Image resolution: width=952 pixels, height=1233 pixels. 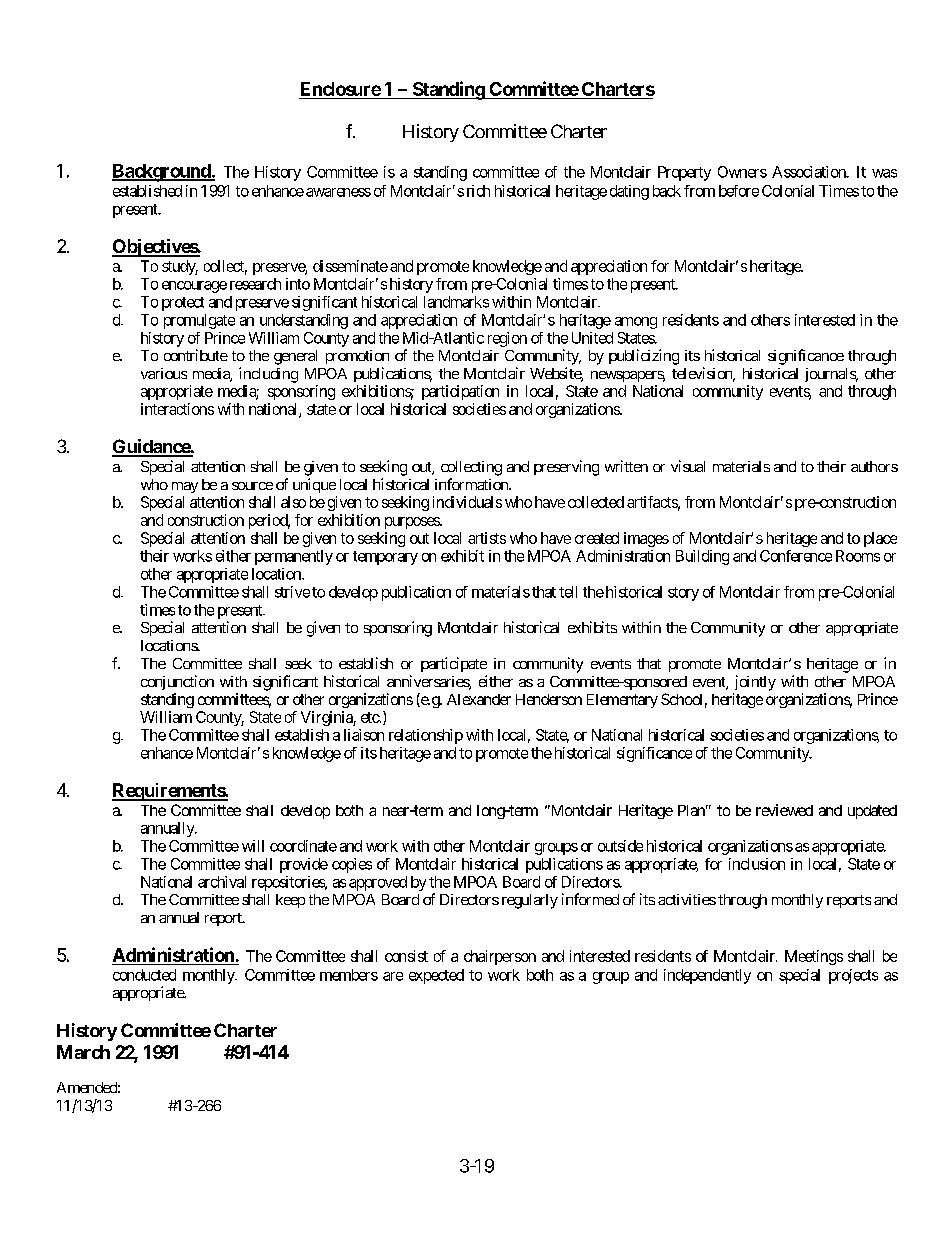 I want to click on research, so click(x=255, y=284).
